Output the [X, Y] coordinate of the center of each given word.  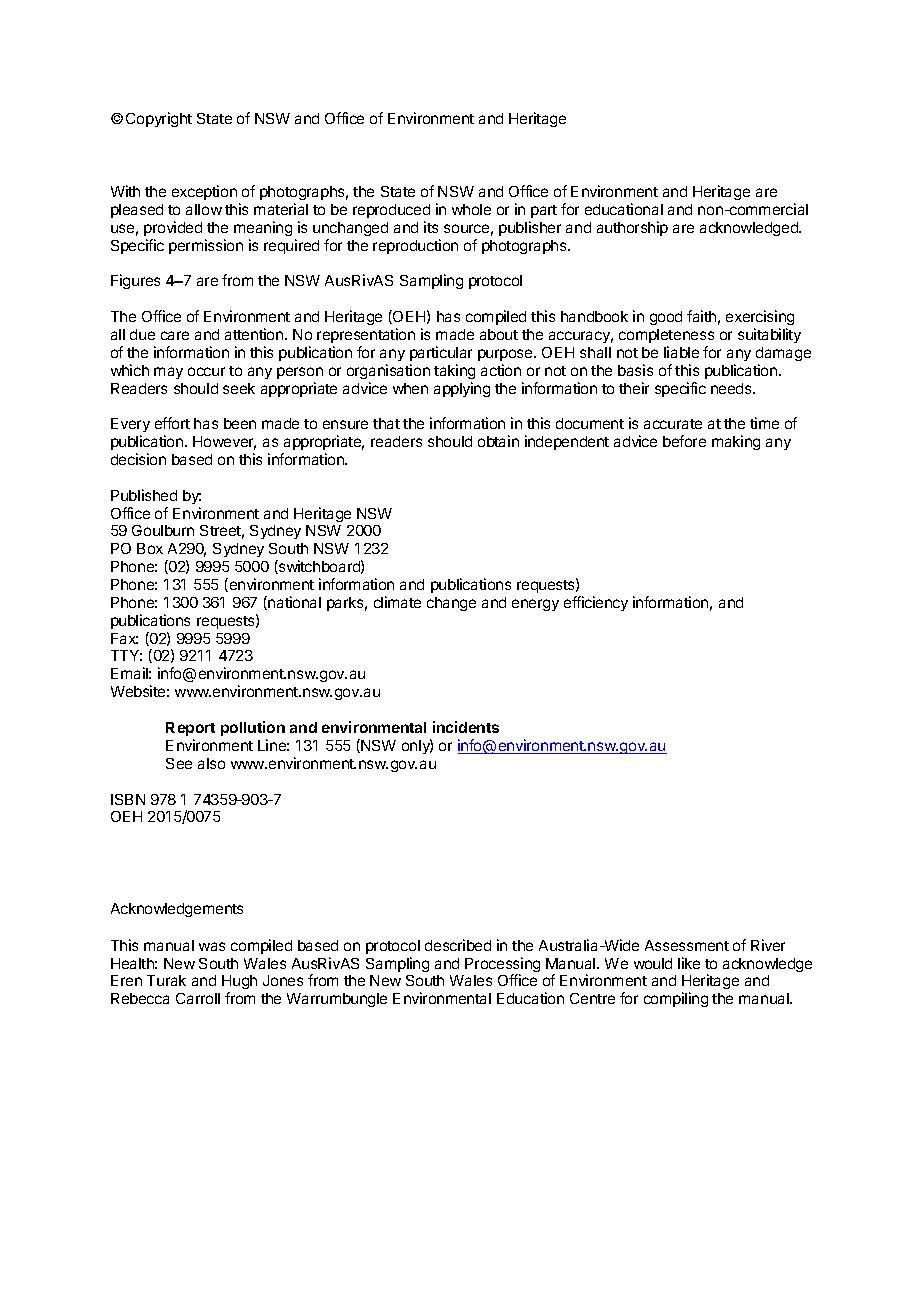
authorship [632, 228]
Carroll [198, 998]
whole [471, 209]
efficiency [596, 603]
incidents [466, 727]
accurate [673, 424]
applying [462, 389]
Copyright [159, 119]
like [689, 963]
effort [172, 423]
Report [190, 729]
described [458, 945]
